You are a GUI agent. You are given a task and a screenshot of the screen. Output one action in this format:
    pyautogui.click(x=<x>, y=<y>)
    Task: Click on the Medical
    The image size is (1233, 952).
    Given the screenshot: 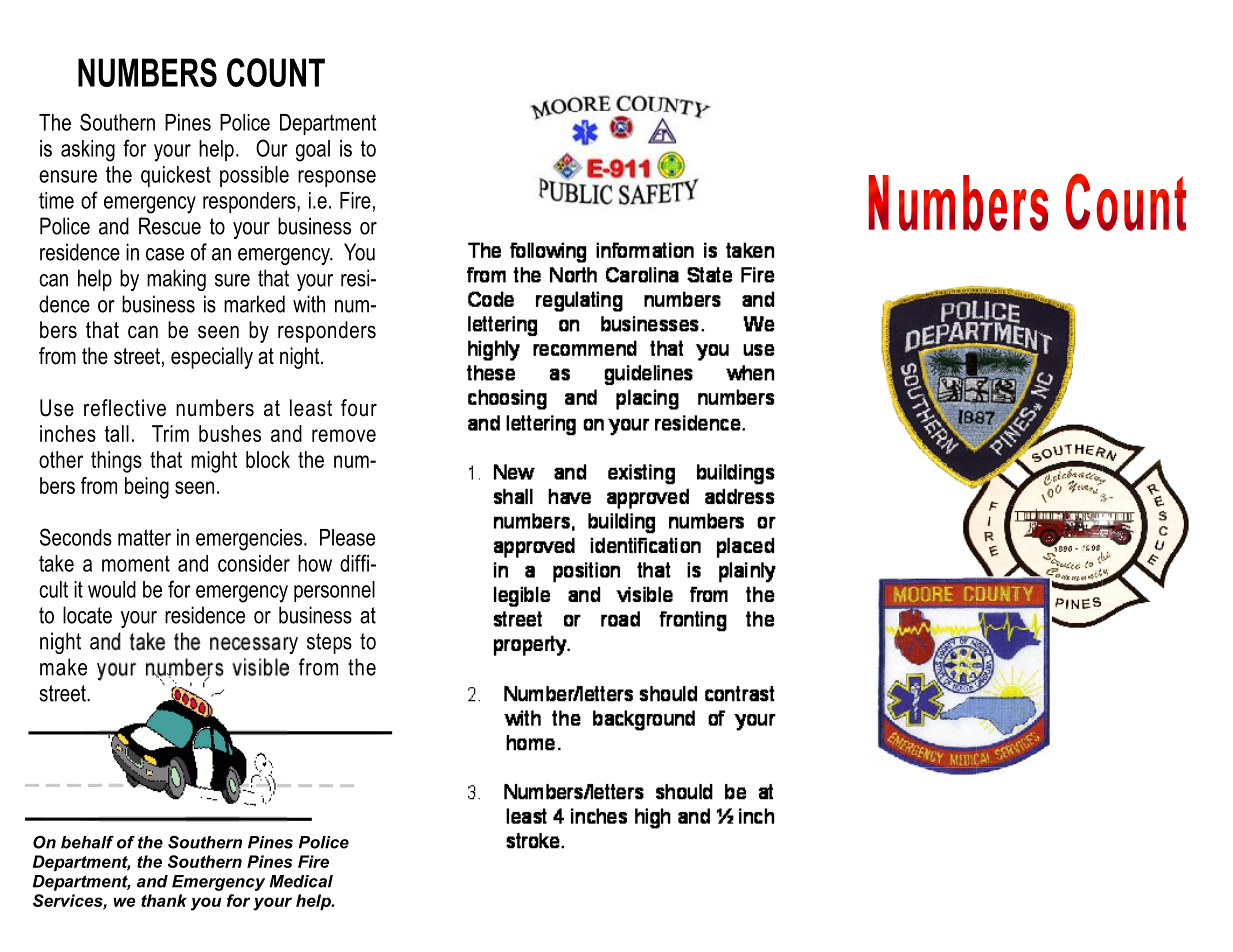 What is the action you would take?
    pyautogui.click(x=301, y=881)
